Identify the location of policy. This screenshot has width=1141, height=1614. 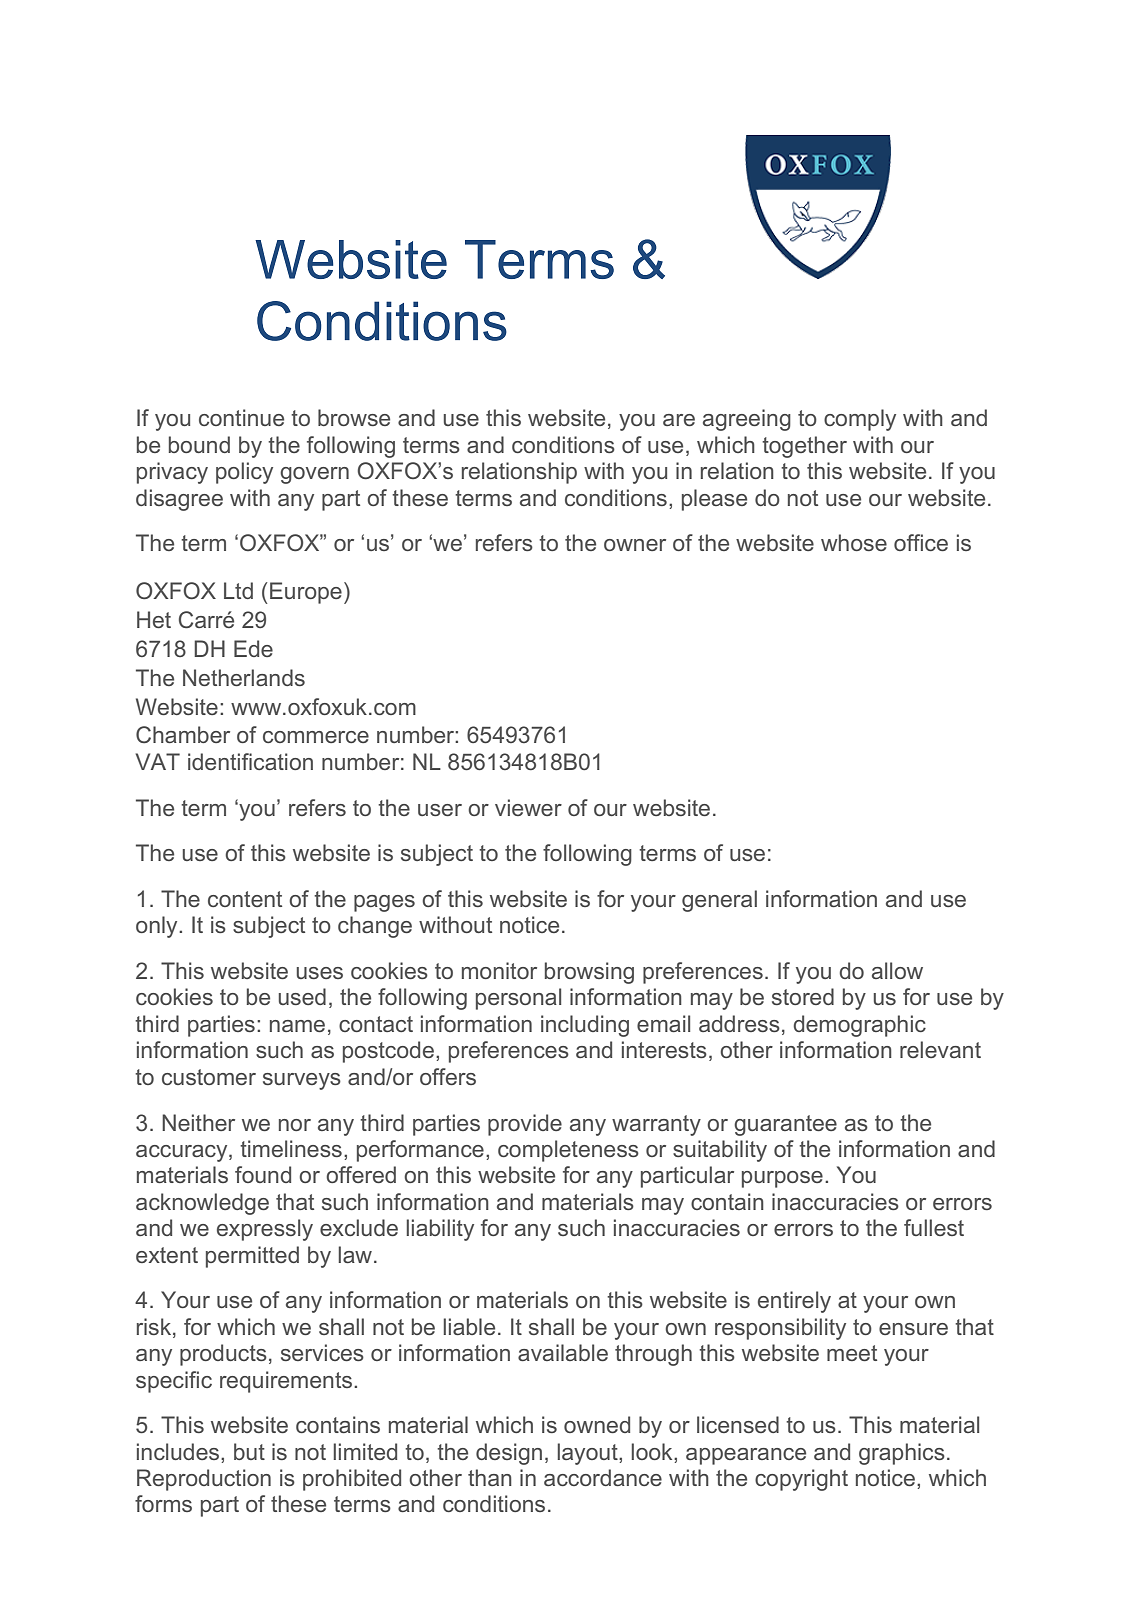
(244, 473).
